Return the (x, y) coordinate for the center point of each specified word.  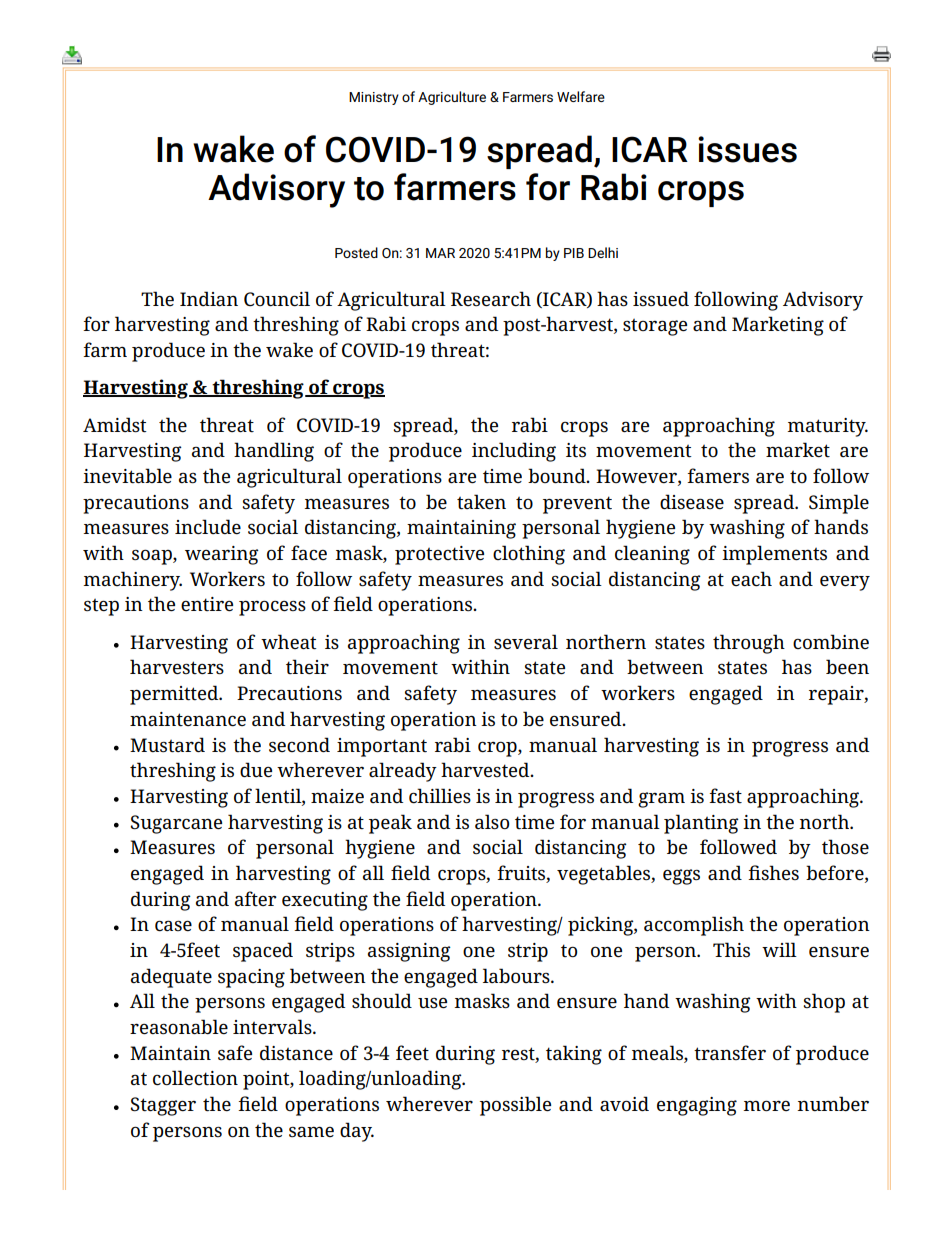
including (514, 452)
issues (747, 149)
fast (725, 796)
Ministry (374, 98)
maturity (827, 427)
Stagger (163, 1106)
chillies (440, 796)
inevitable (127, 475)
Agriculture (452, 98)
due (256, 770)
